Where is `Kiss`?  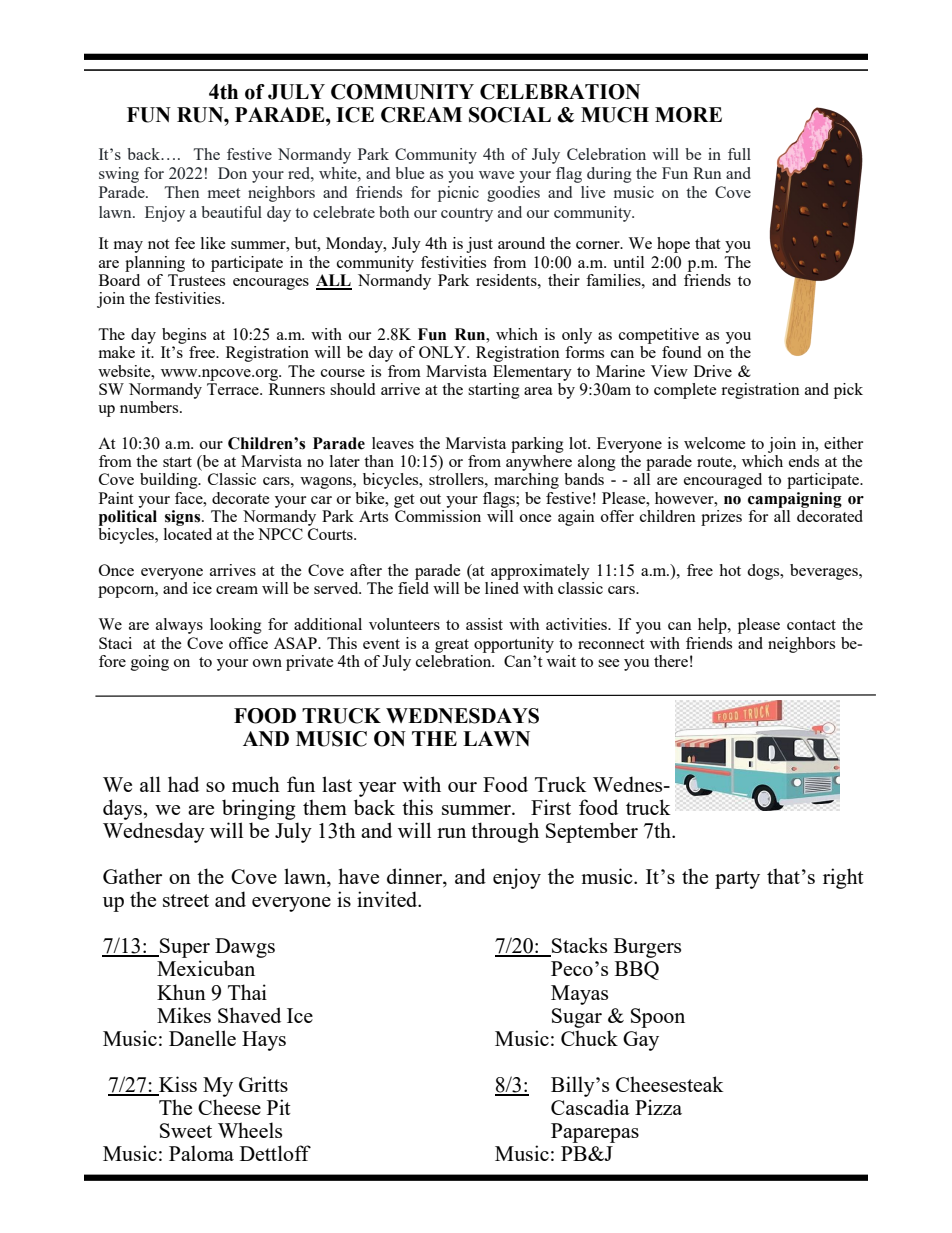 Kiss is located at coordinates (177, 1085).
